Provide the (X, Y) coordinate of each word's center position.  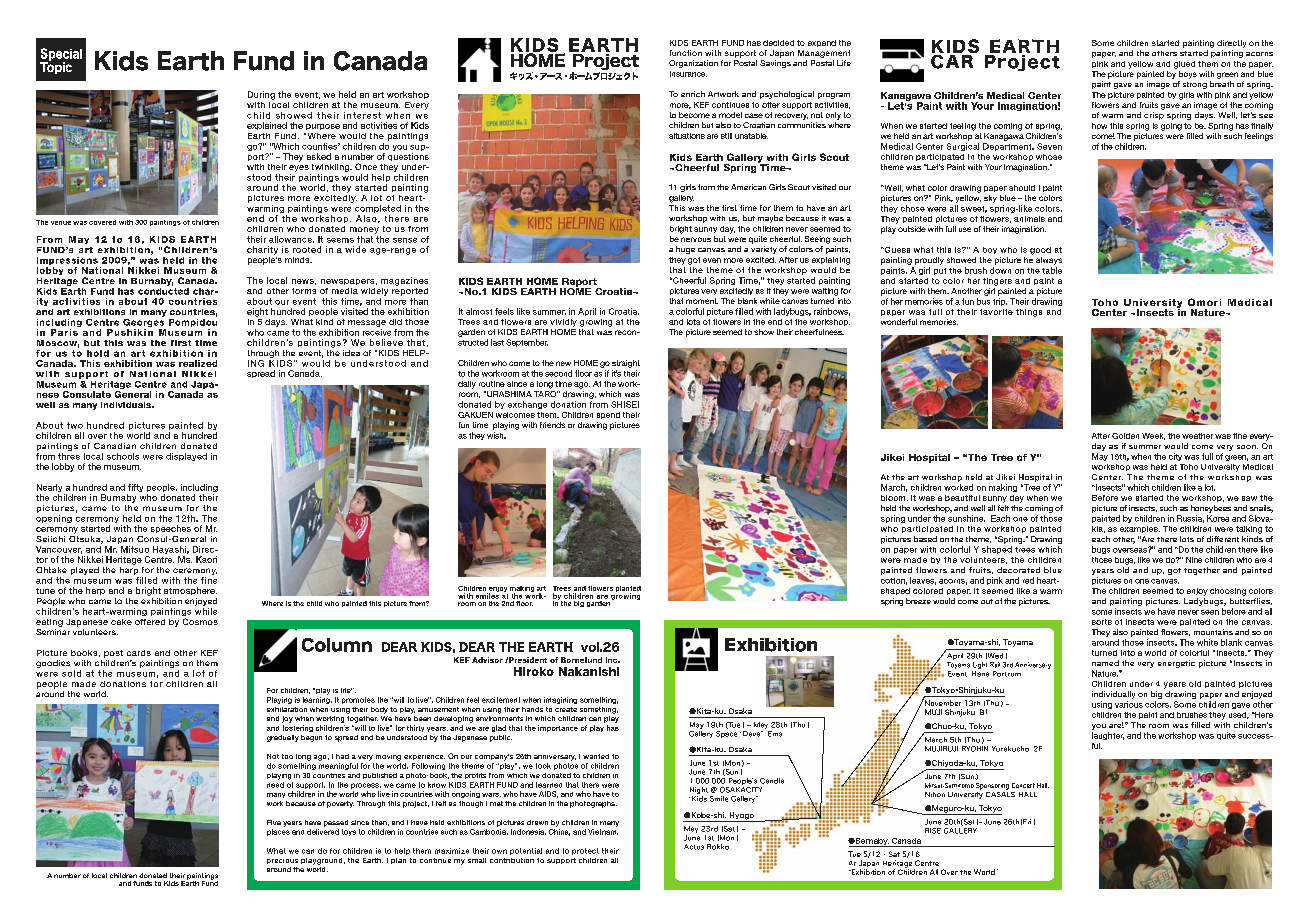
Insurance (688, 74)
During (261, 95)
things (1029, 313)
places (278, 832)
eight (257, 312)
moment (702, 301)
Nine (1194, 560)
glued (1184, 65)
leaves (923, 581)
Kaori (206, 559)
